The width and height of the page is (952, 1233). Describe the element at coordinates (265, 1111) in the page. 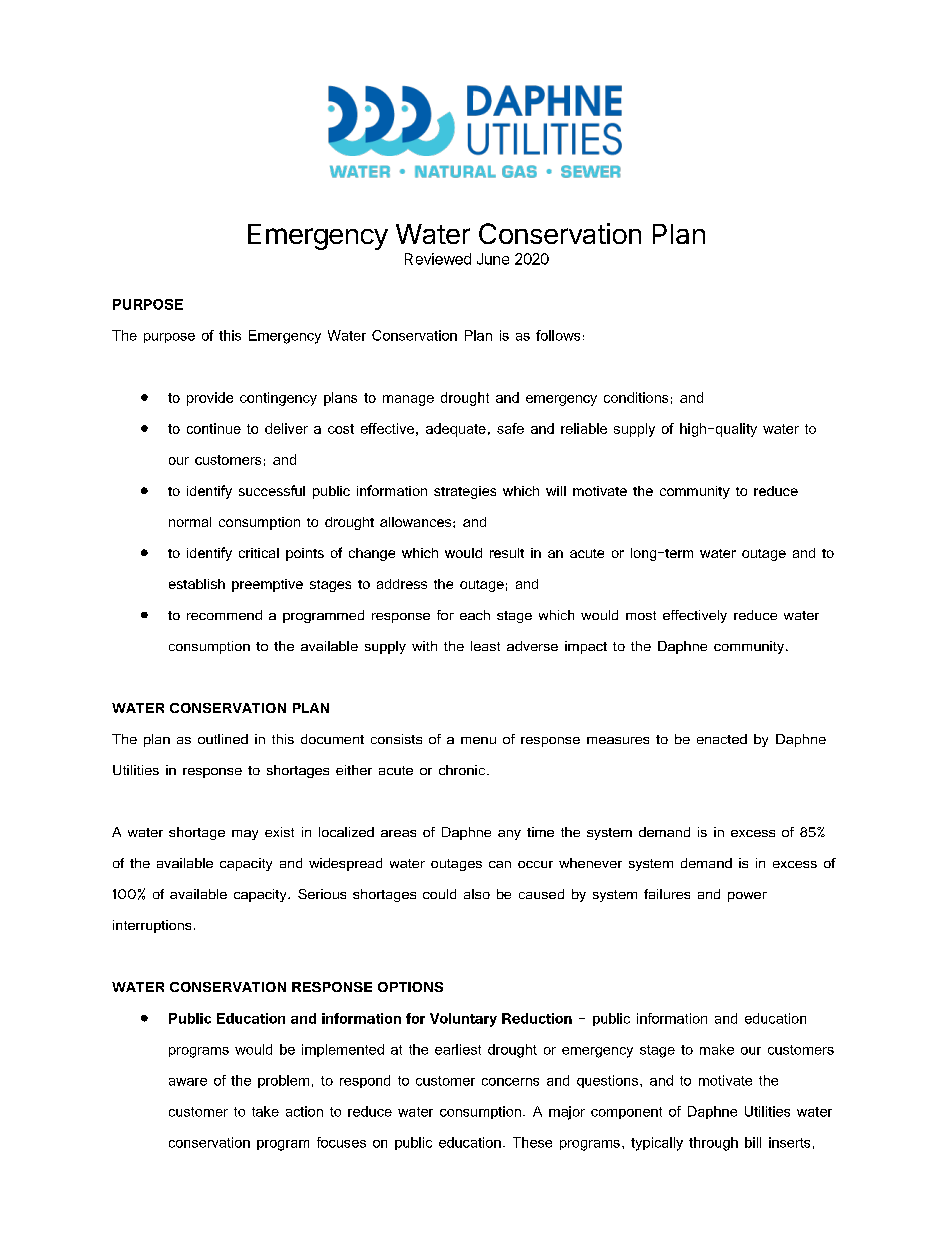

I see `take` at that location.
